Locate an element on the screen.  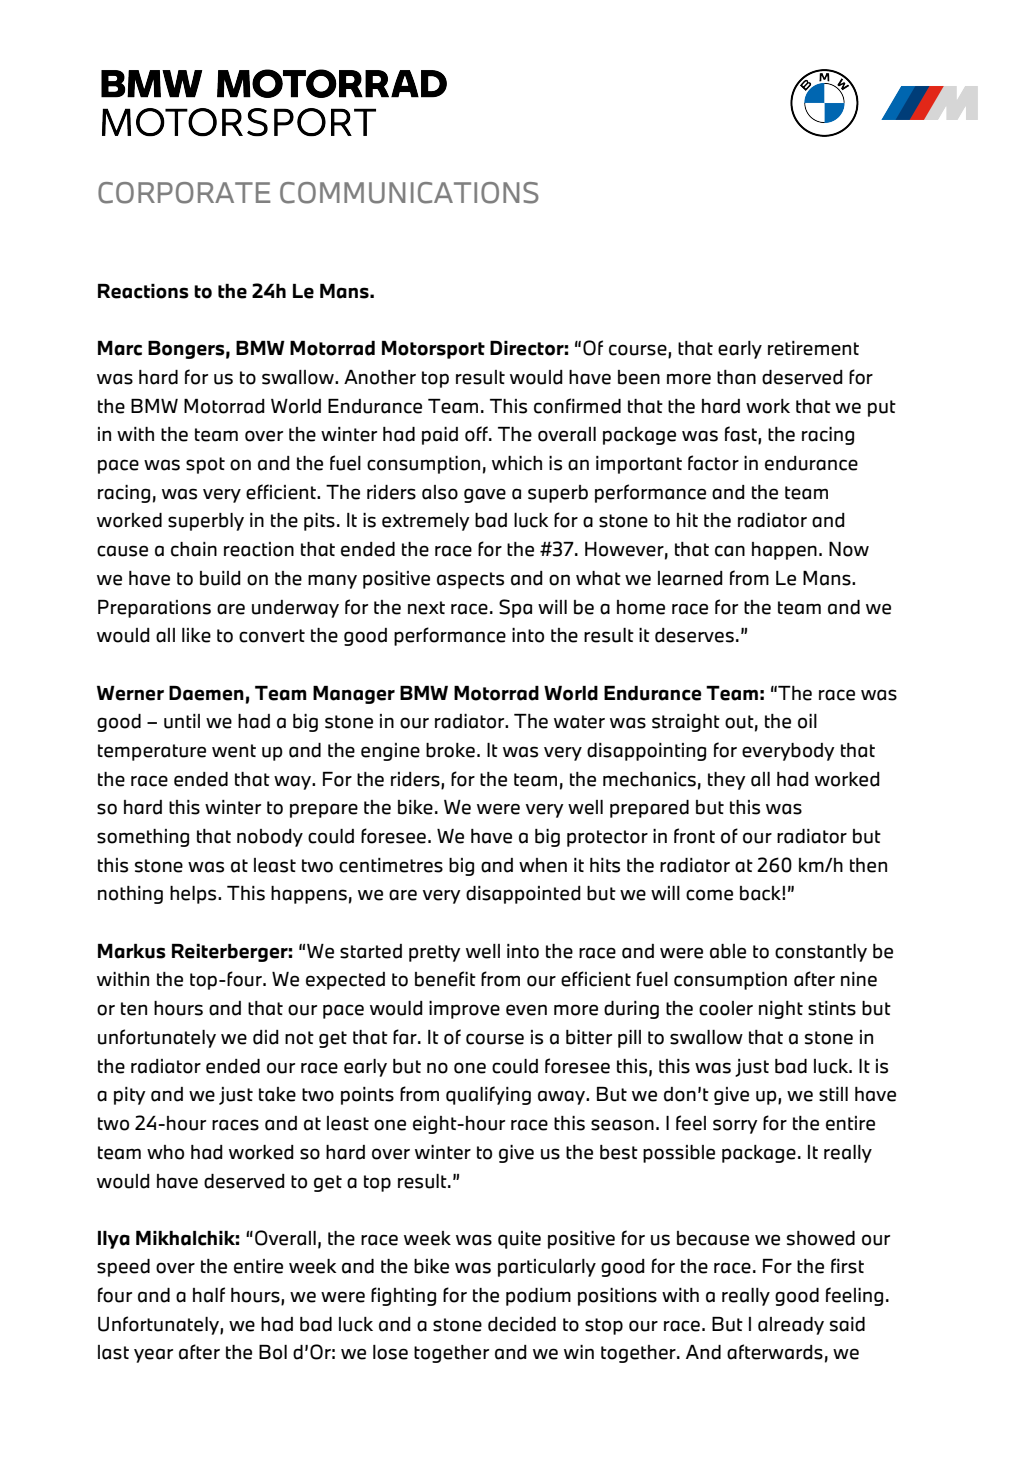
spot is located at coordinates (205, 465).
